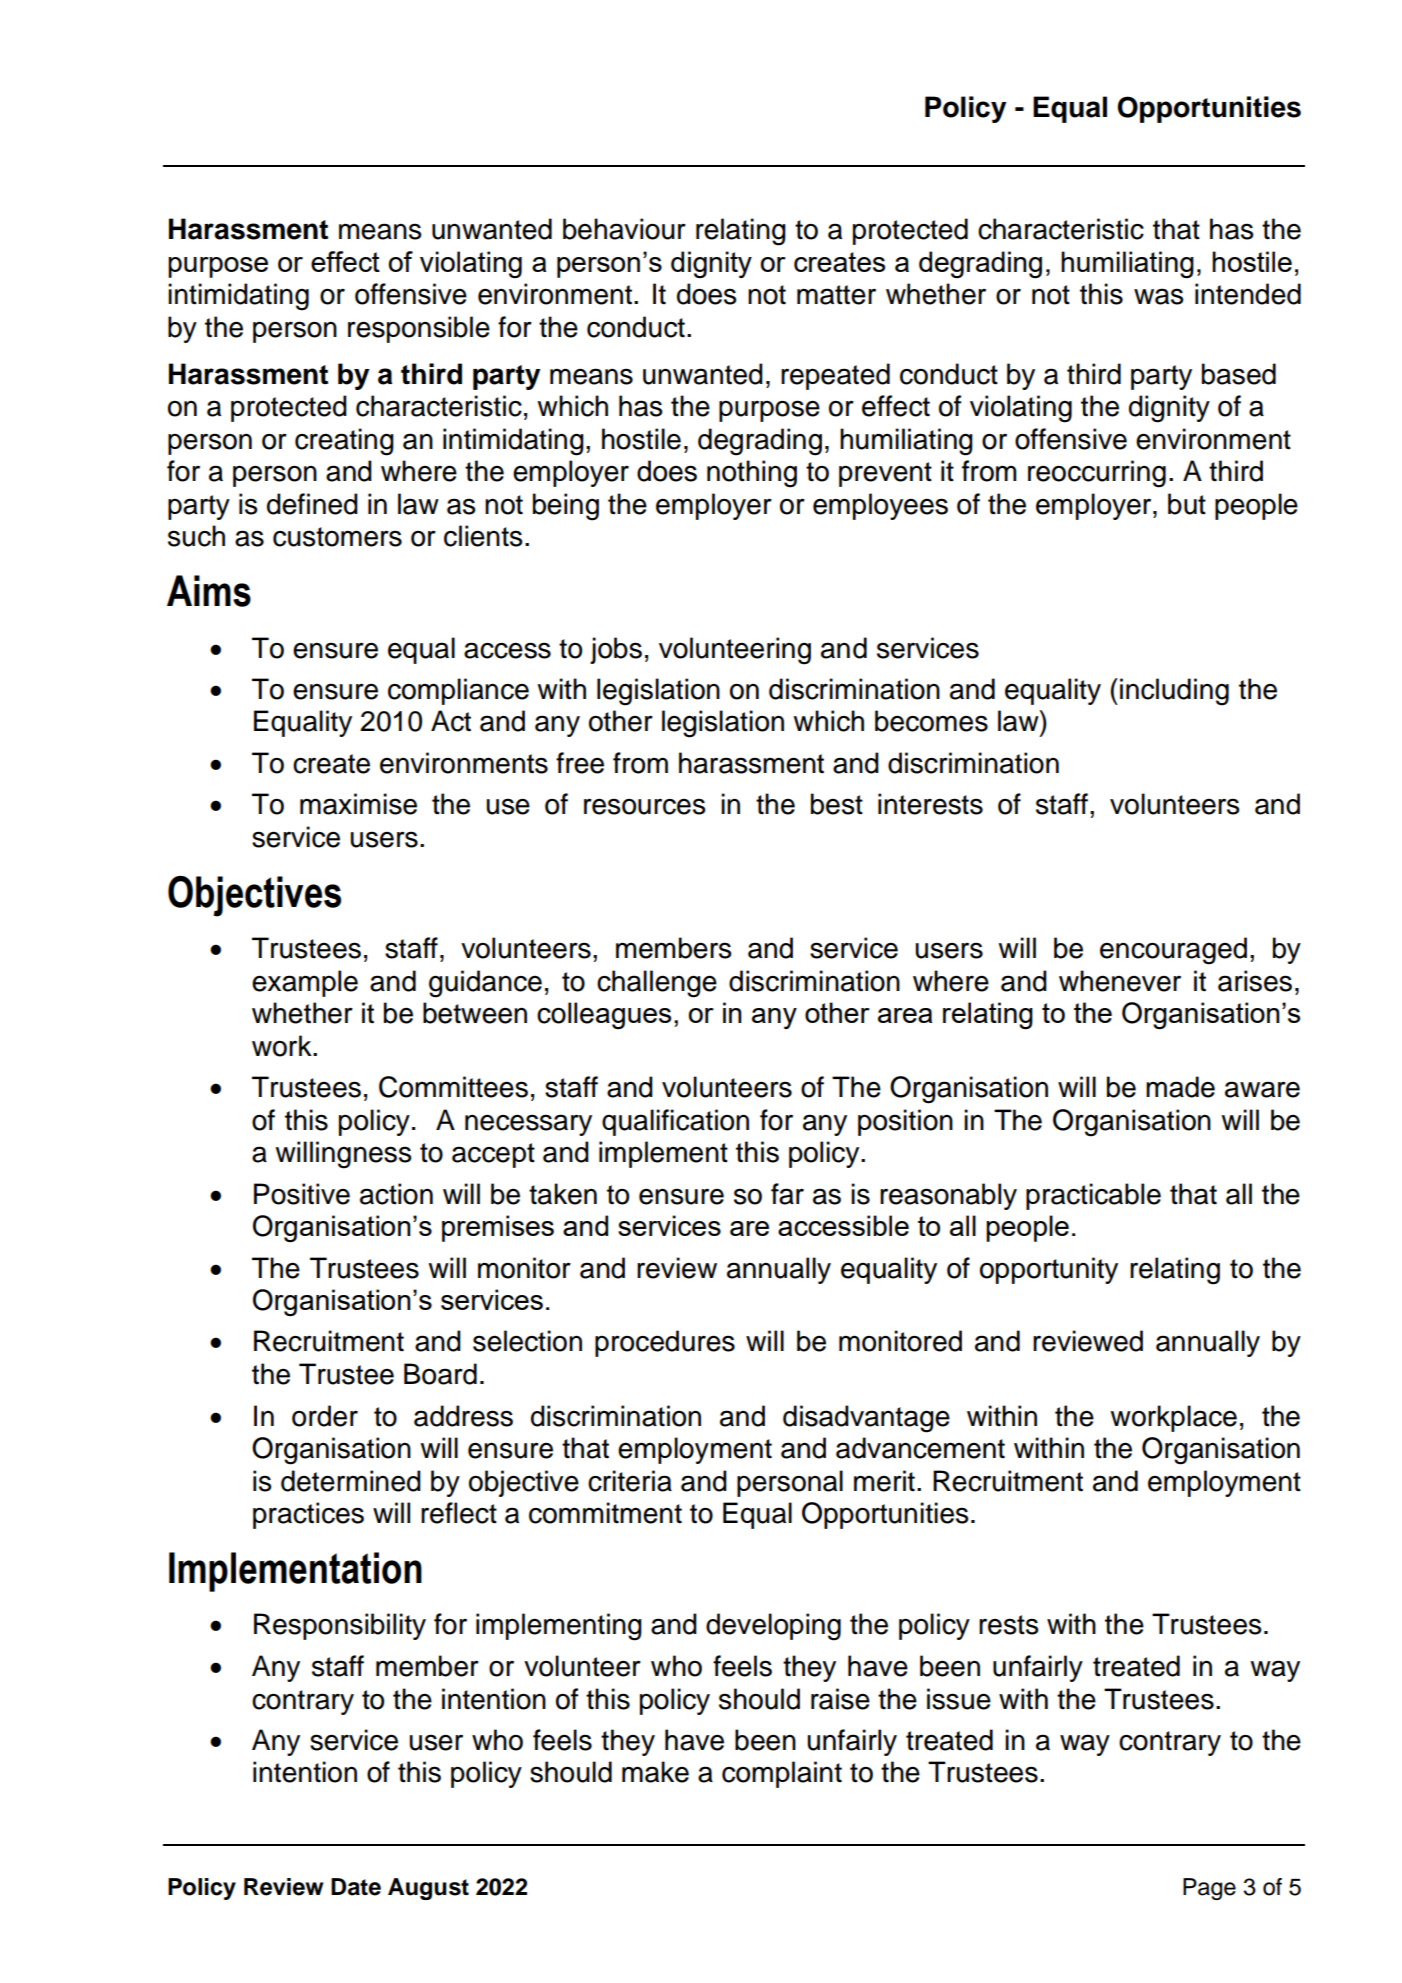 Image resolution: width=1402 pixels, height=1983 pixels. What do you see at coordinates (782, 1774) in the screenshot?
I see `complaint` at bounding box center [782, 1774].
